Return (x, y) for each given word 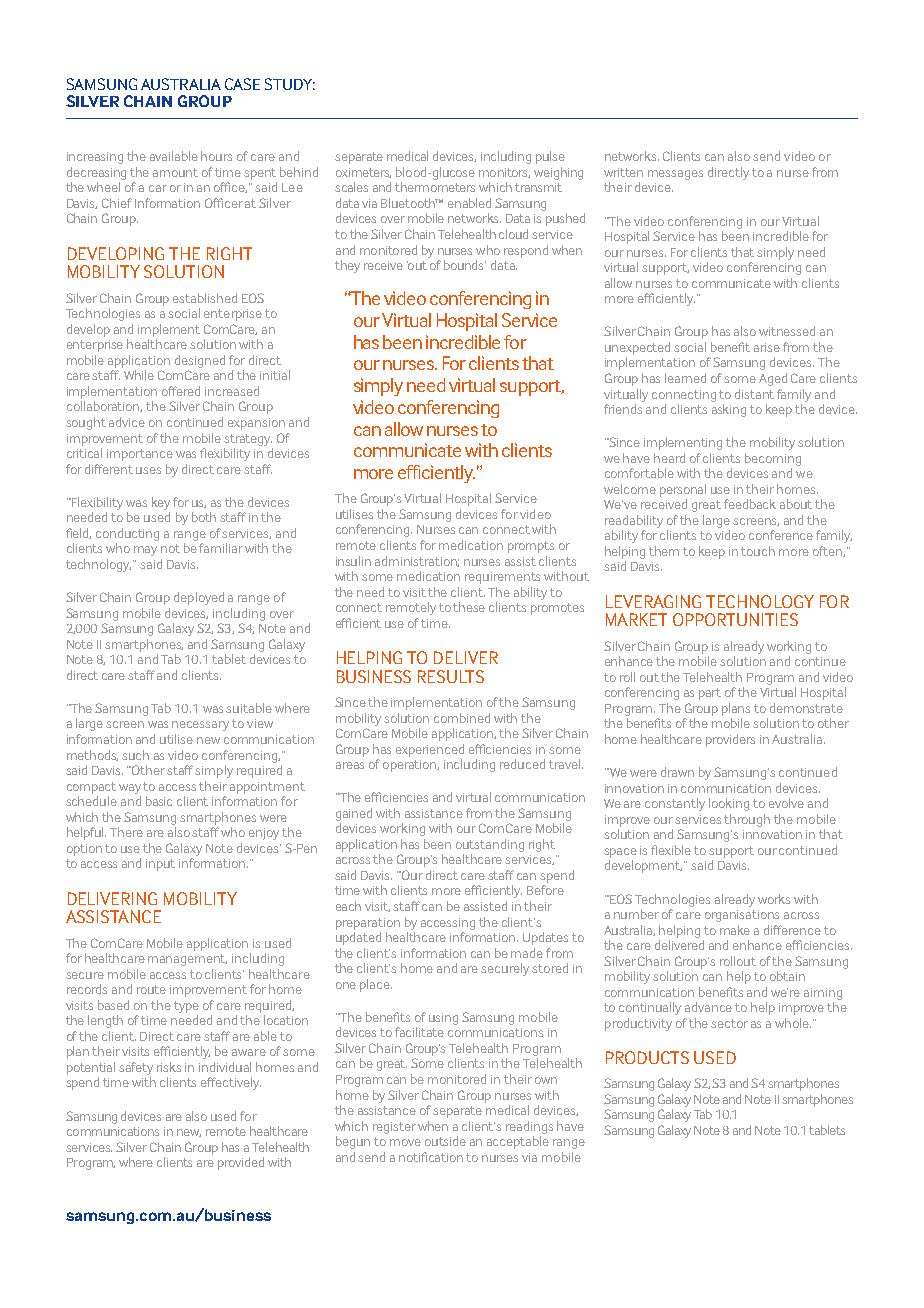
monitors (504, 173)
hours (216, 156)
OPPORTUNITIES (735, 619)
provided (241, 1163)
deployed (199, 598)
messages (675, 175)
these (469, 607)
